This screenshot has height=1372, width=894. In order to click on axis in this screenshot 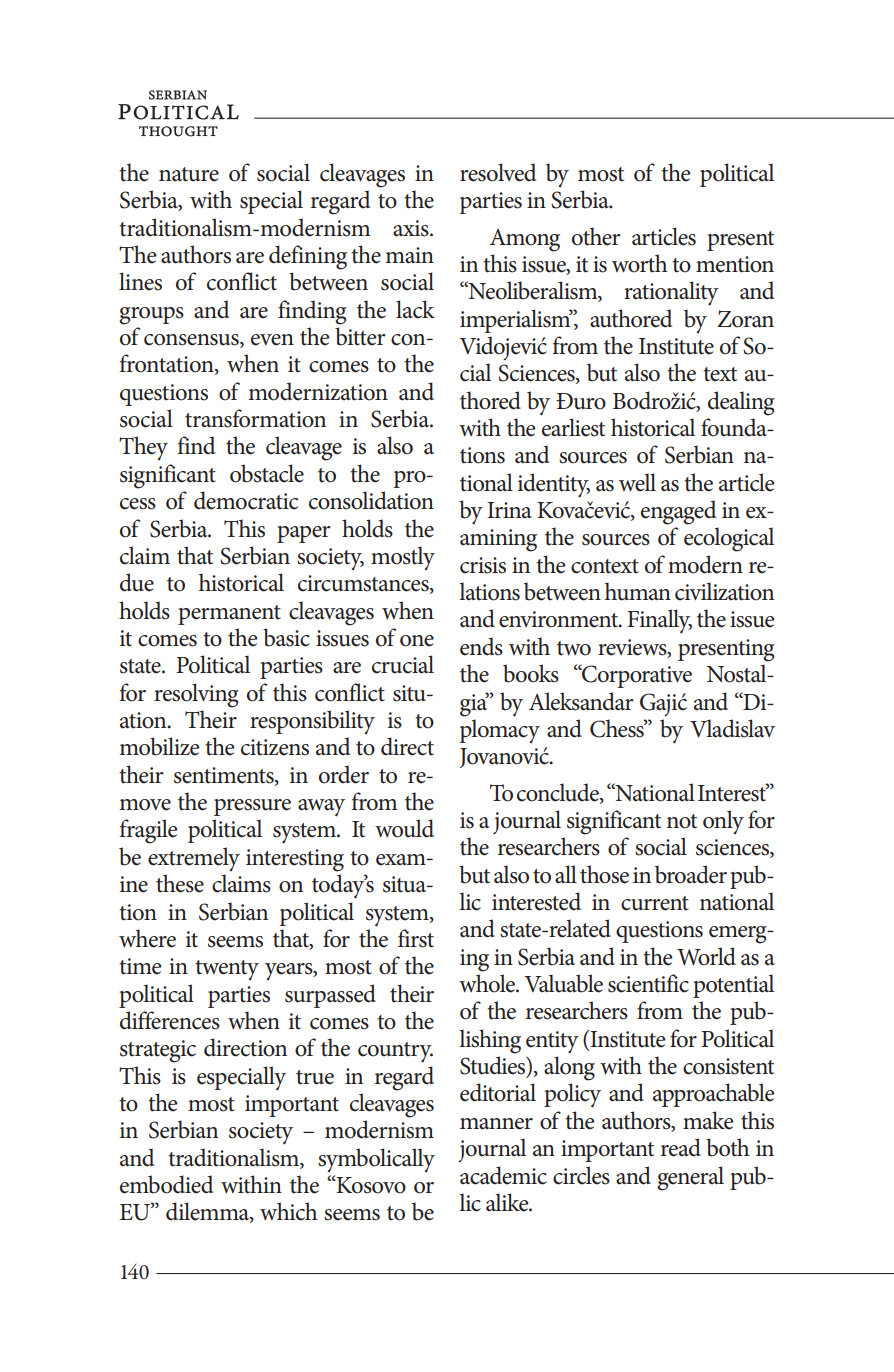, I will do `click(412, 228)`.
